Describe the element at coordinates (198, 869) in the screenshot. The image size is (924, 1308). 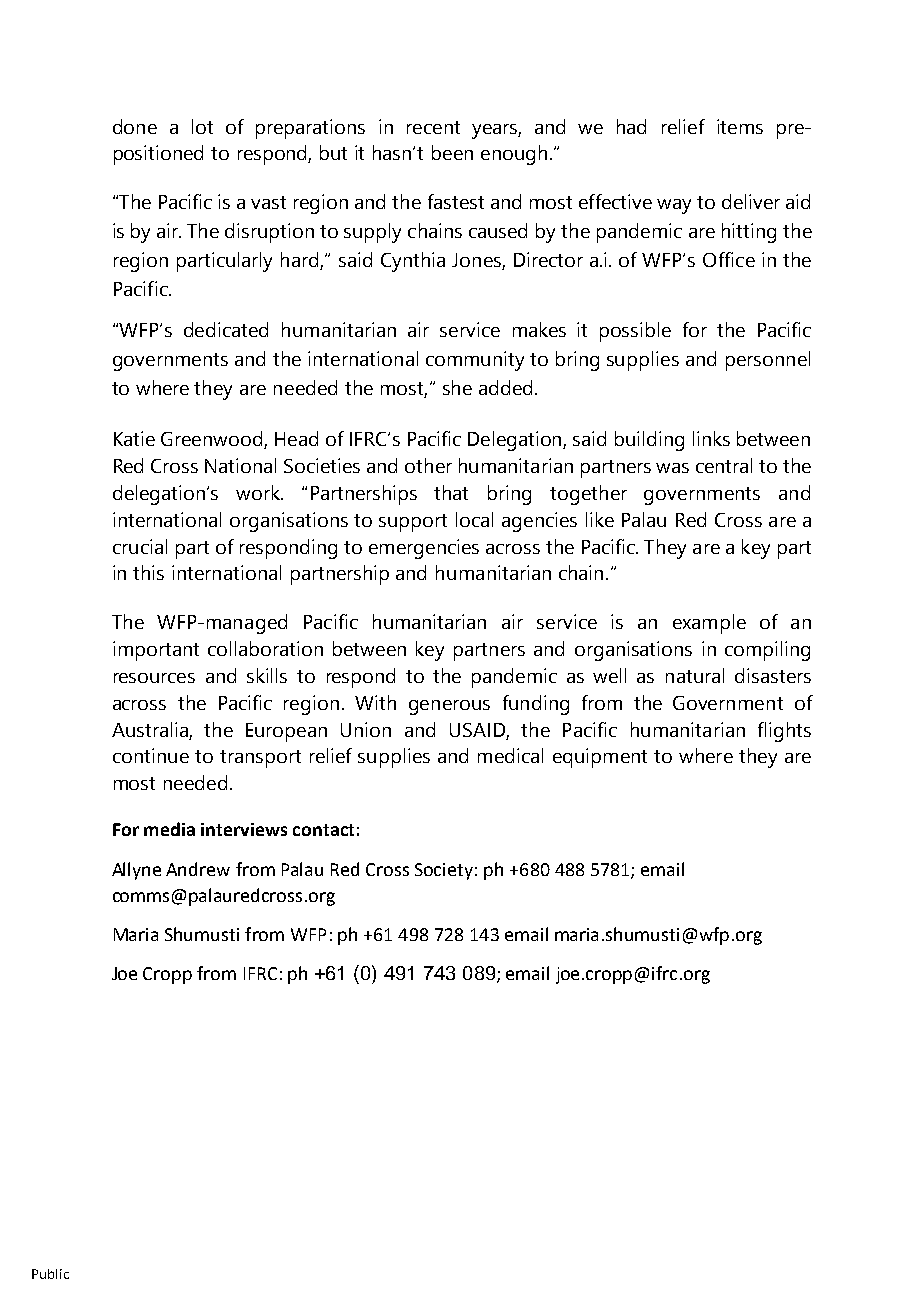
I see `Andrew` at that location.
